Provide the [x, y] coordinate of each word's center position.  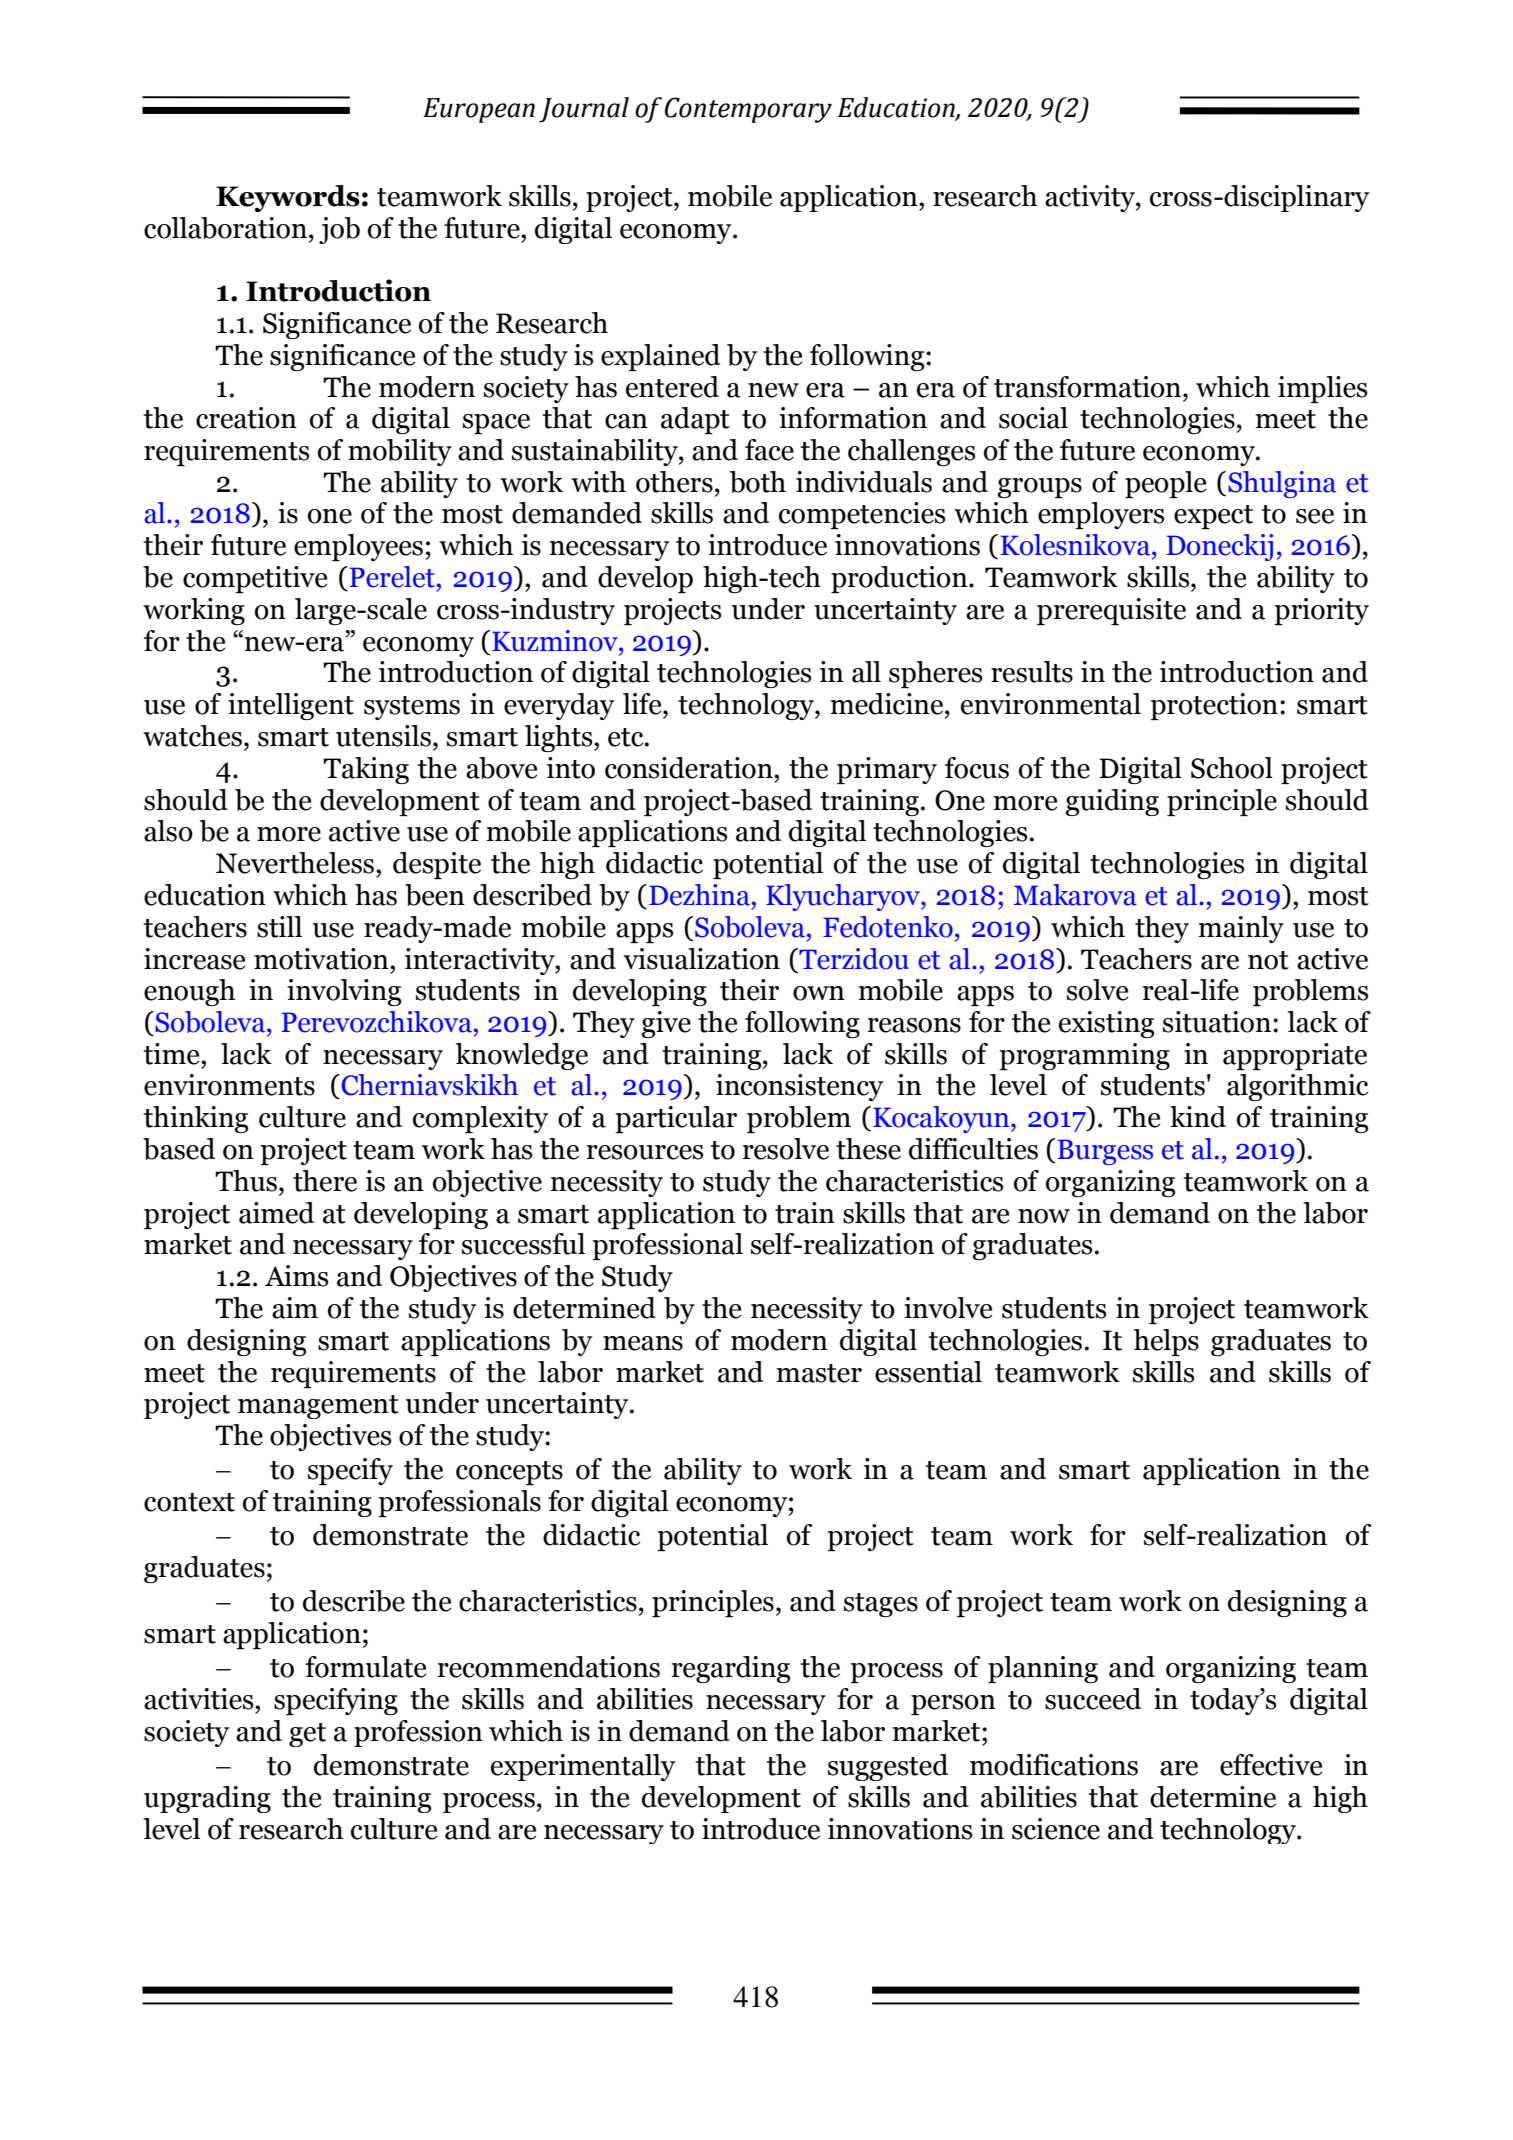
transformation [1089, 387]
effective [1271, 1765]
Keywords [288, 198]
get [307, 1735]
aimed [276, 1213]
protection [1214, 706]
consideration [690, 768]
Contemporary [748, 110]
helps [1166, 1342]
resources [645, 1152]
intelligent [291, 706]
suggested [888, 1767]
